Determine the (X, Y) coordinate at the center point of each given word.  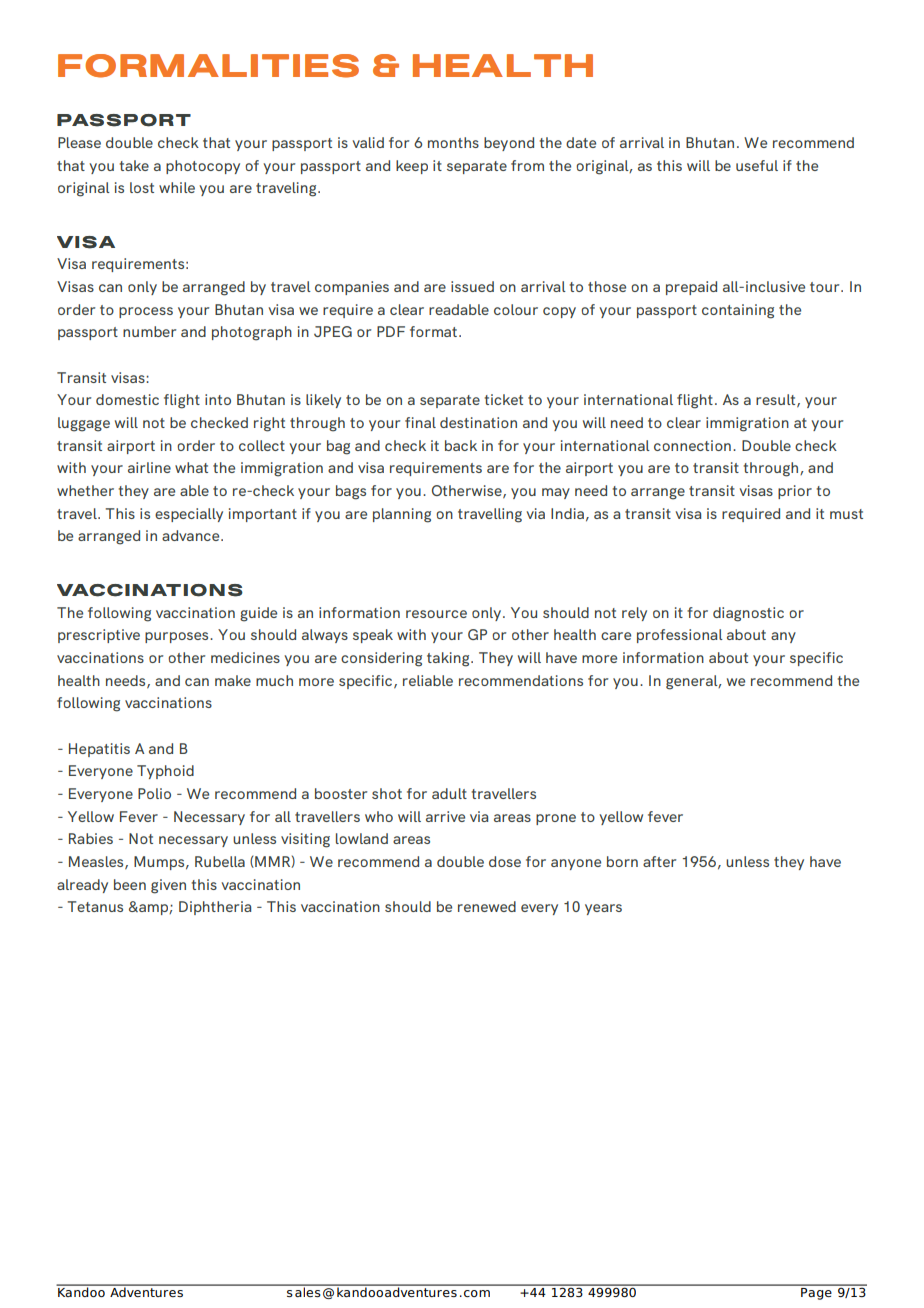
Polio (154, 793)
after (659, 861)
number (149, 331)
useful (757, 165)
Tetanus (95, 906)
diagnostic (748, 614)
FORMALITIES (208, 66)
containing (738, 311)
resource (436, 614)
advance (192, 535)
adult (449, 793)
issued (472, 286)
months (453, 142)
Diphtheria (215, 908)
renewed (487, 906)
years (603, 909)
